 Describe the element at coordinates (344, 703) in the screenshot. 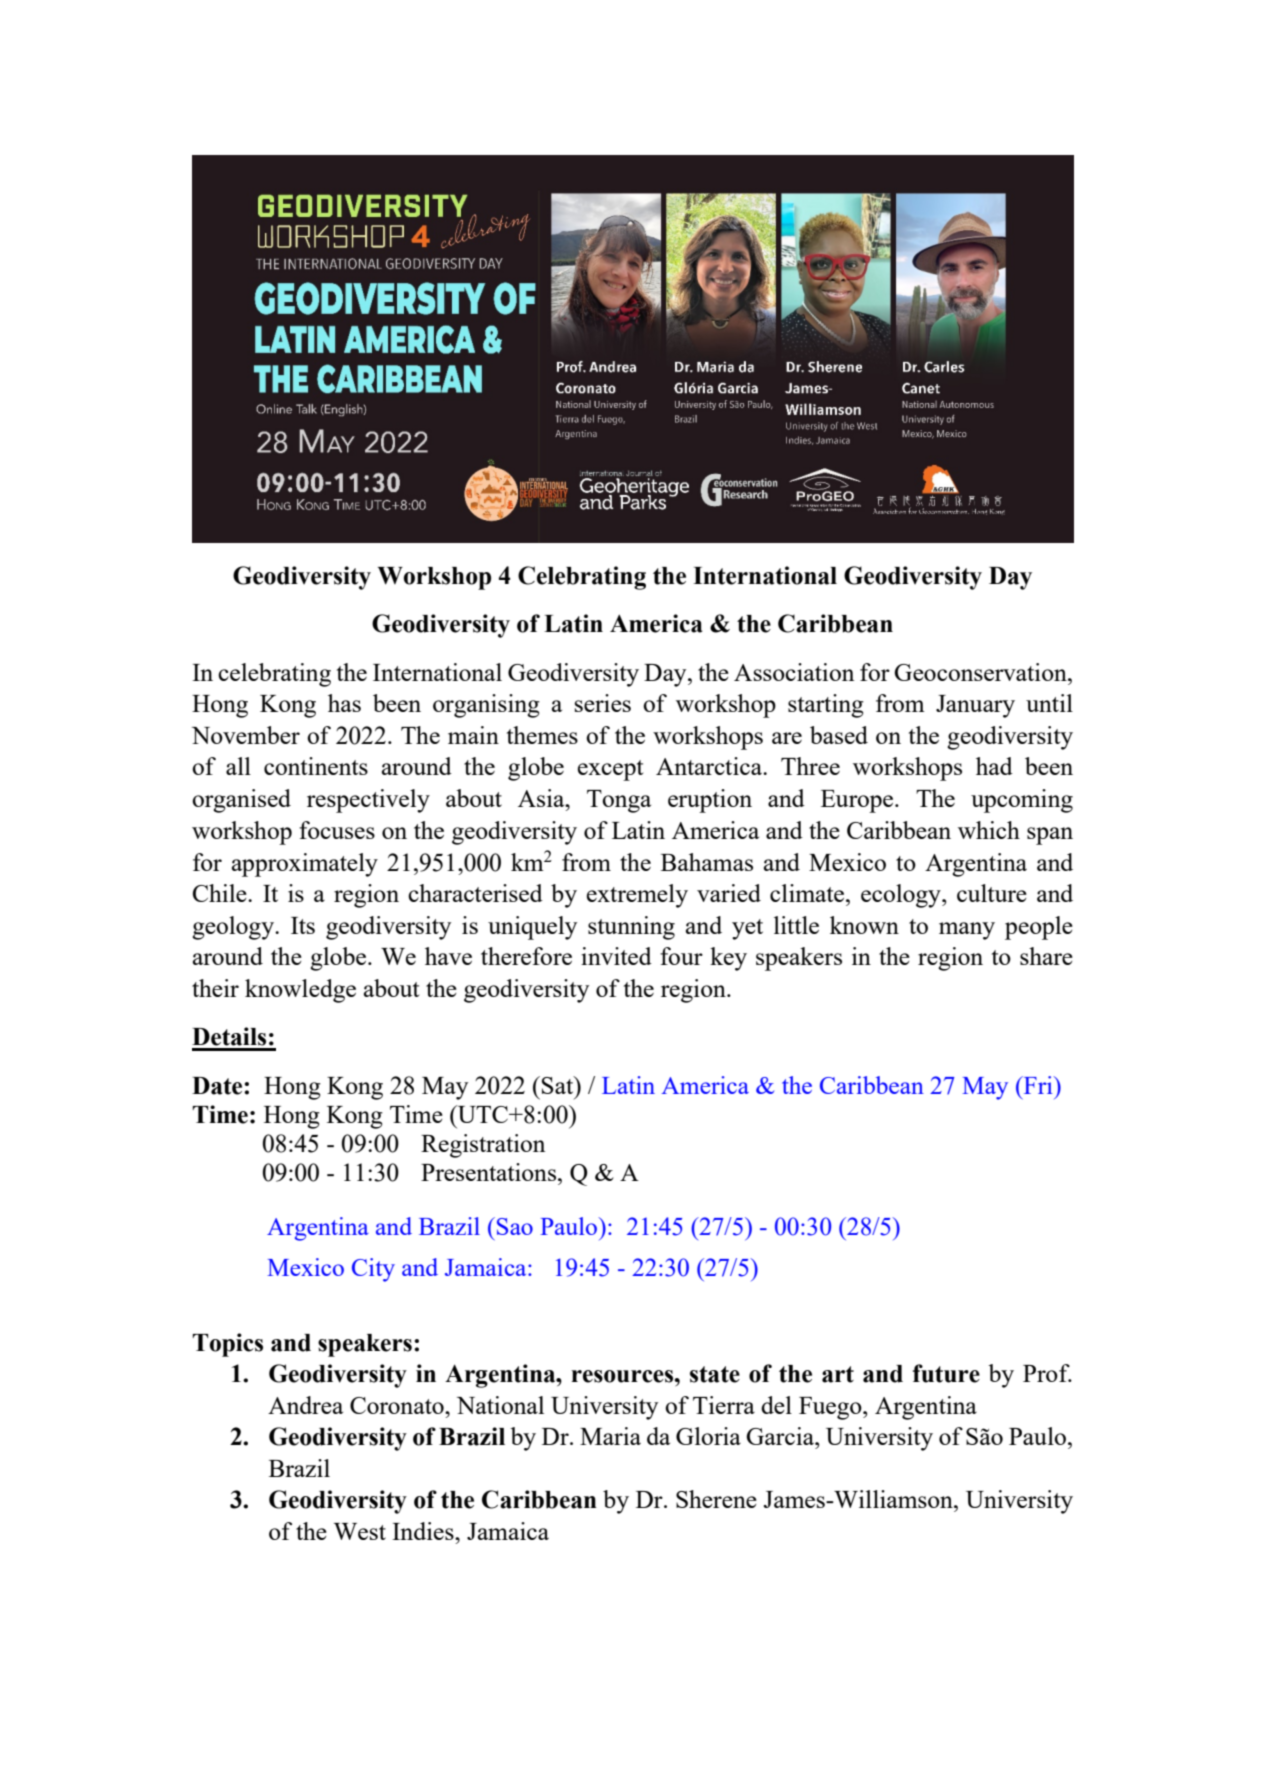

I see `has` at that location.
